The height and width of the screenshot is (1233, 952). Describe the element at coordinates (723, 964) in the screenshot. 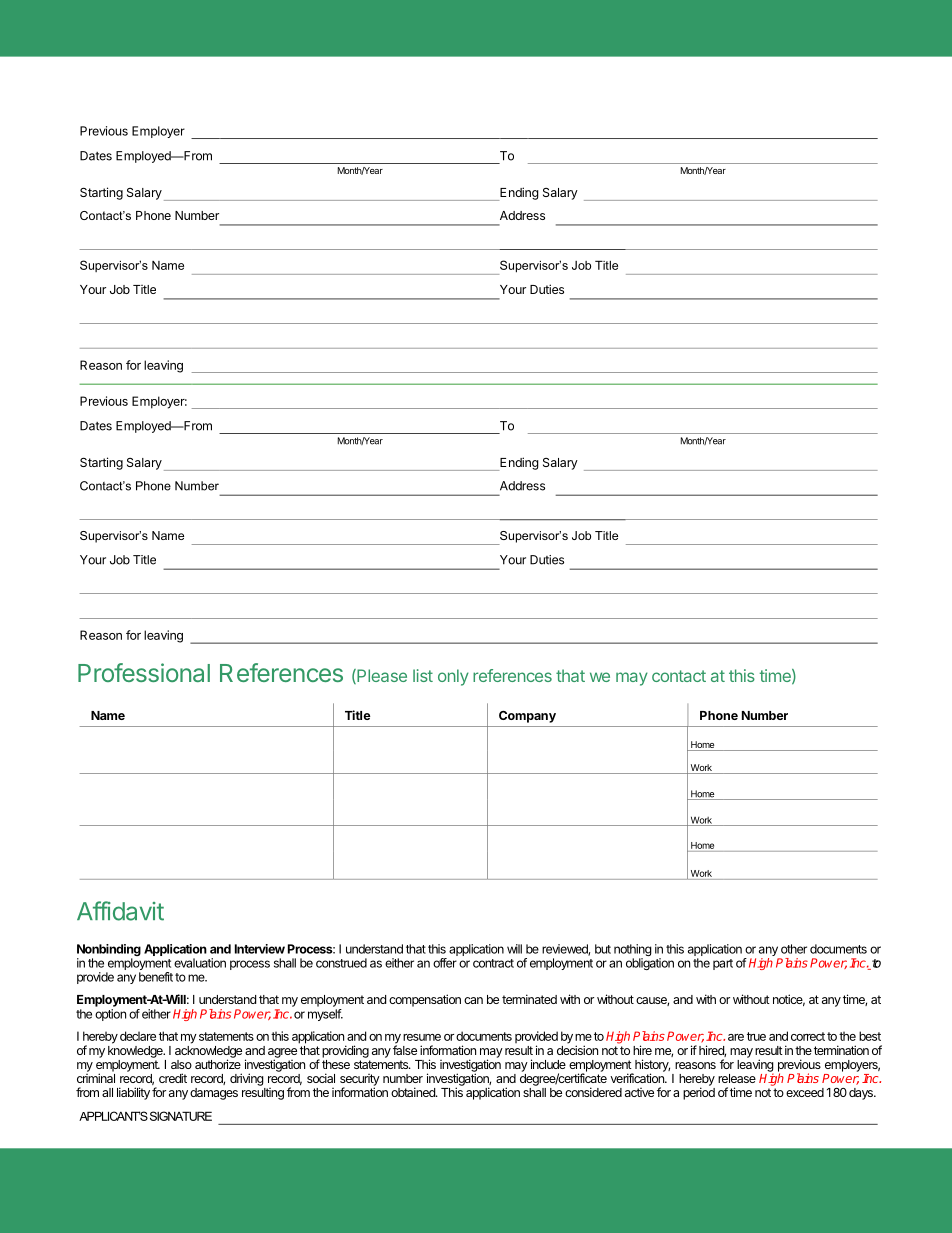

I see `part` at that location.
